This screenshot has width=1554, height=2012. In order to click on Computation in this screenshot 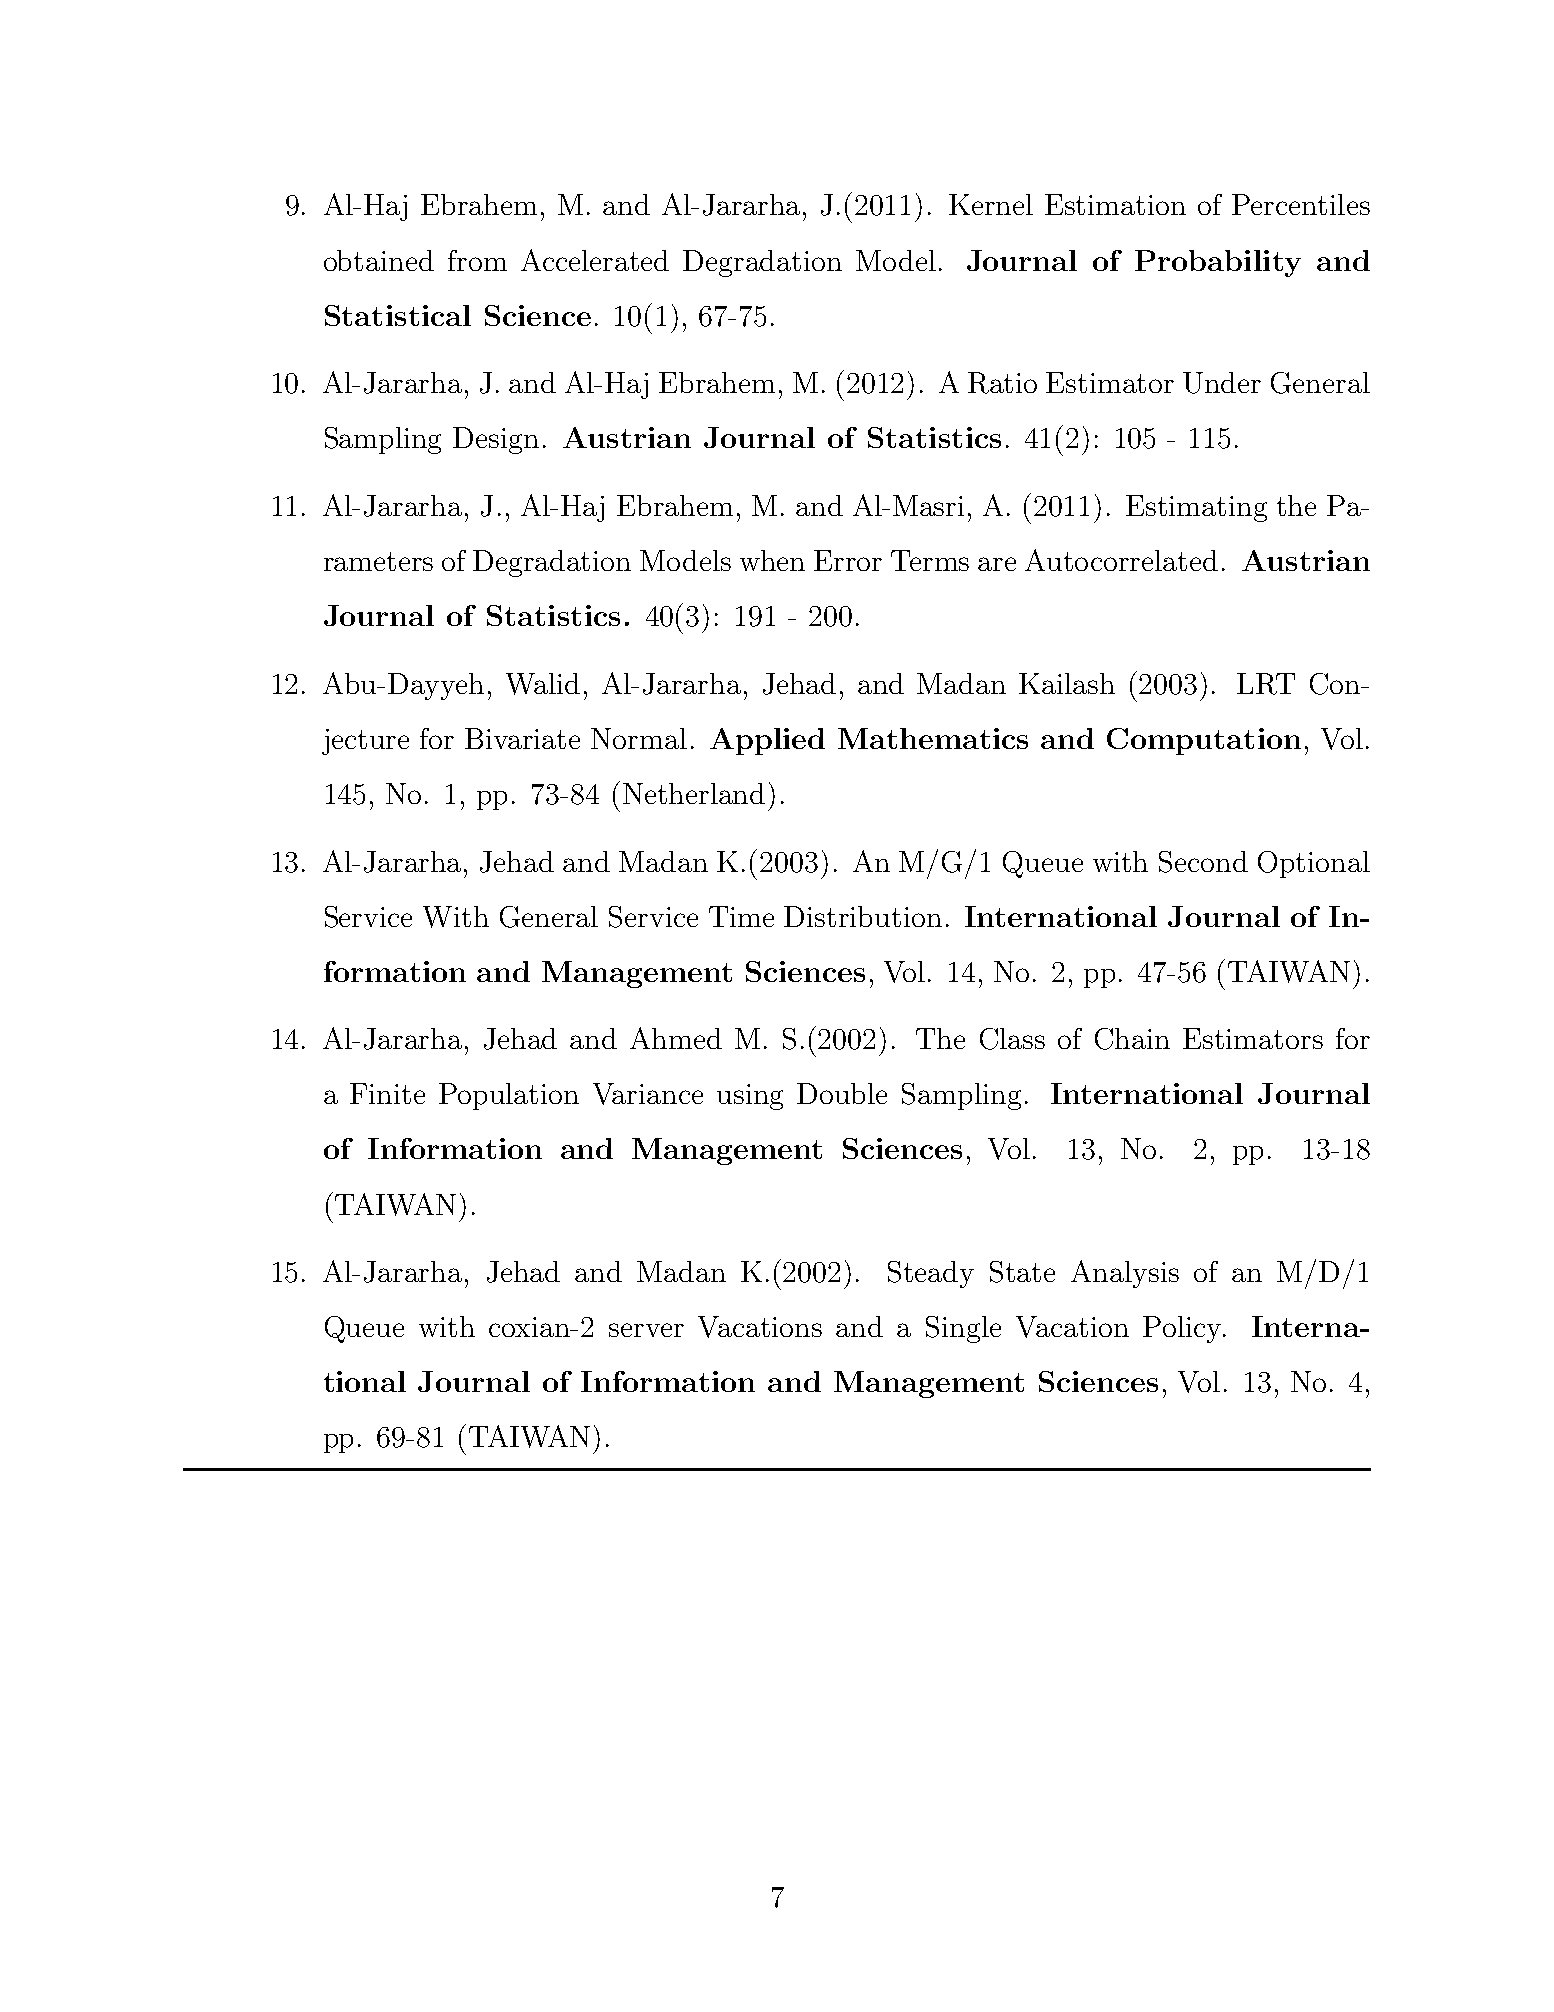, I will do `click(1204, 741)`.
